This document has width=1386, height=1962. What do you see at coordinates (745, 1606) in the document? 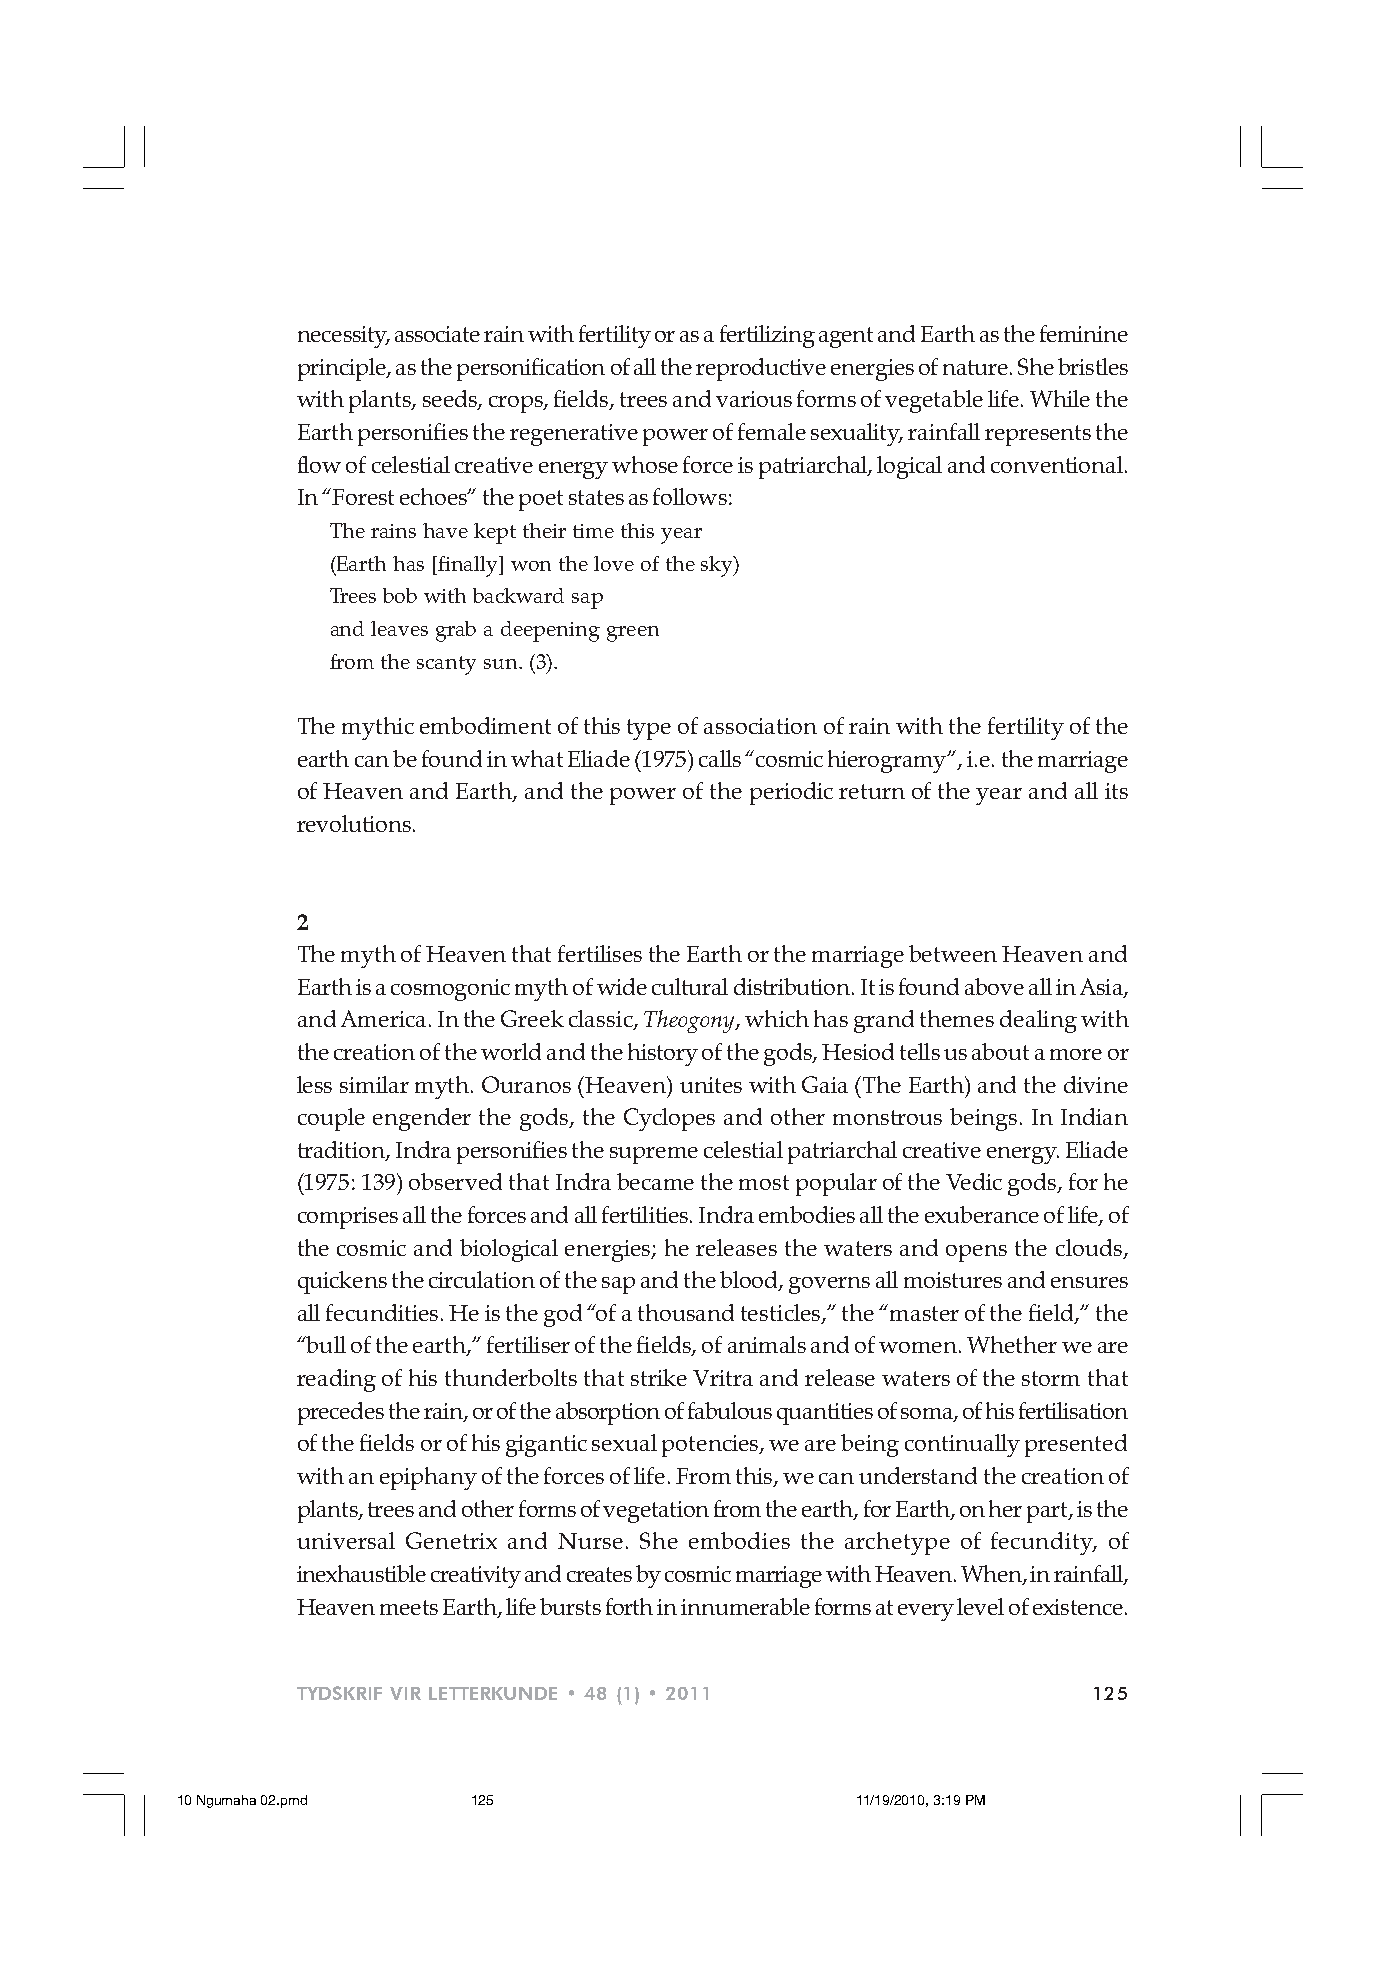
I see `innumerable` at bounding box center [745, 1606].
